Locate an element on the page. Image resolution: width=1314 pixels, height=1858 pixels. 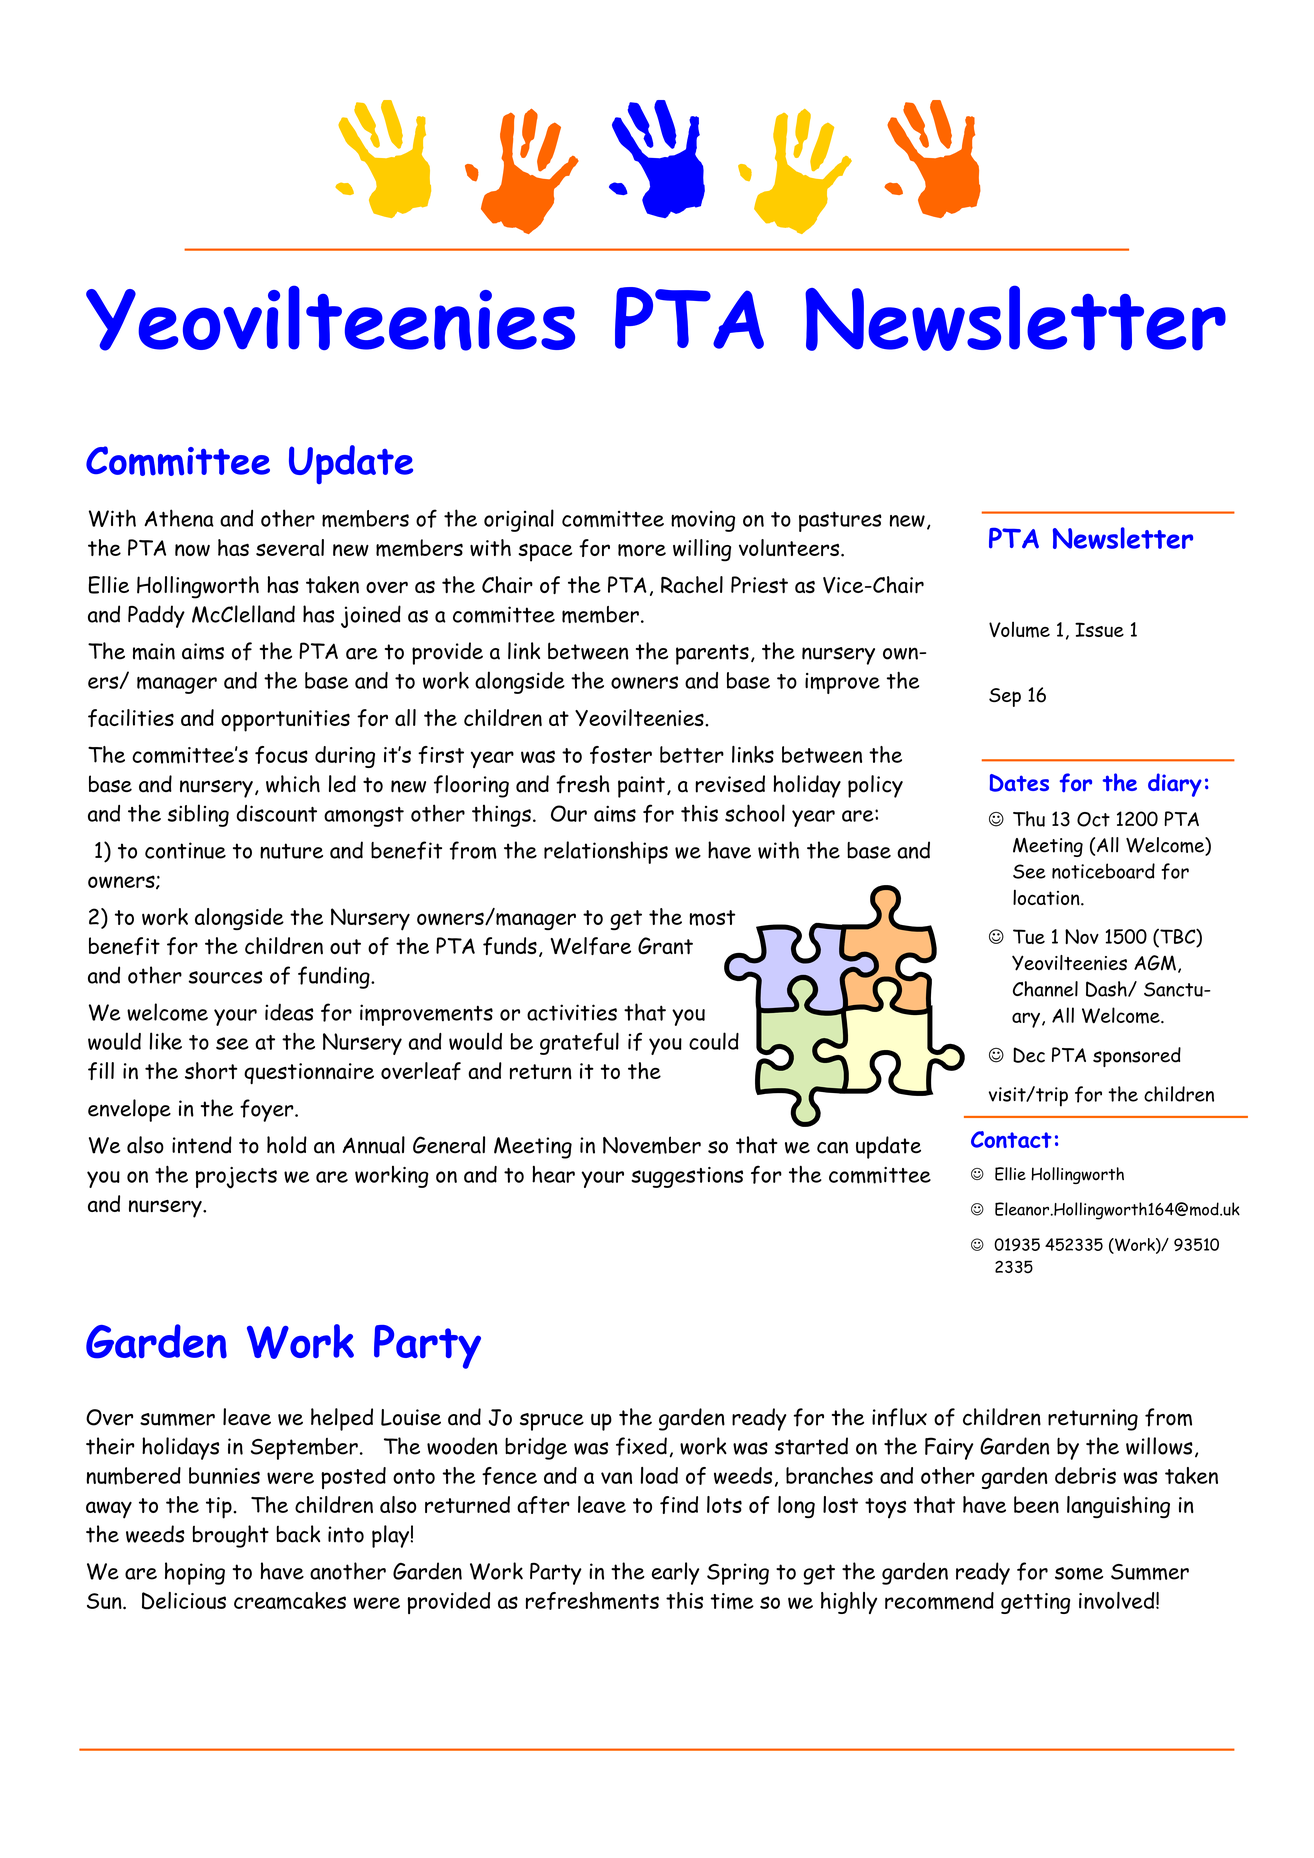
more is located at coordinates (642, 550).
